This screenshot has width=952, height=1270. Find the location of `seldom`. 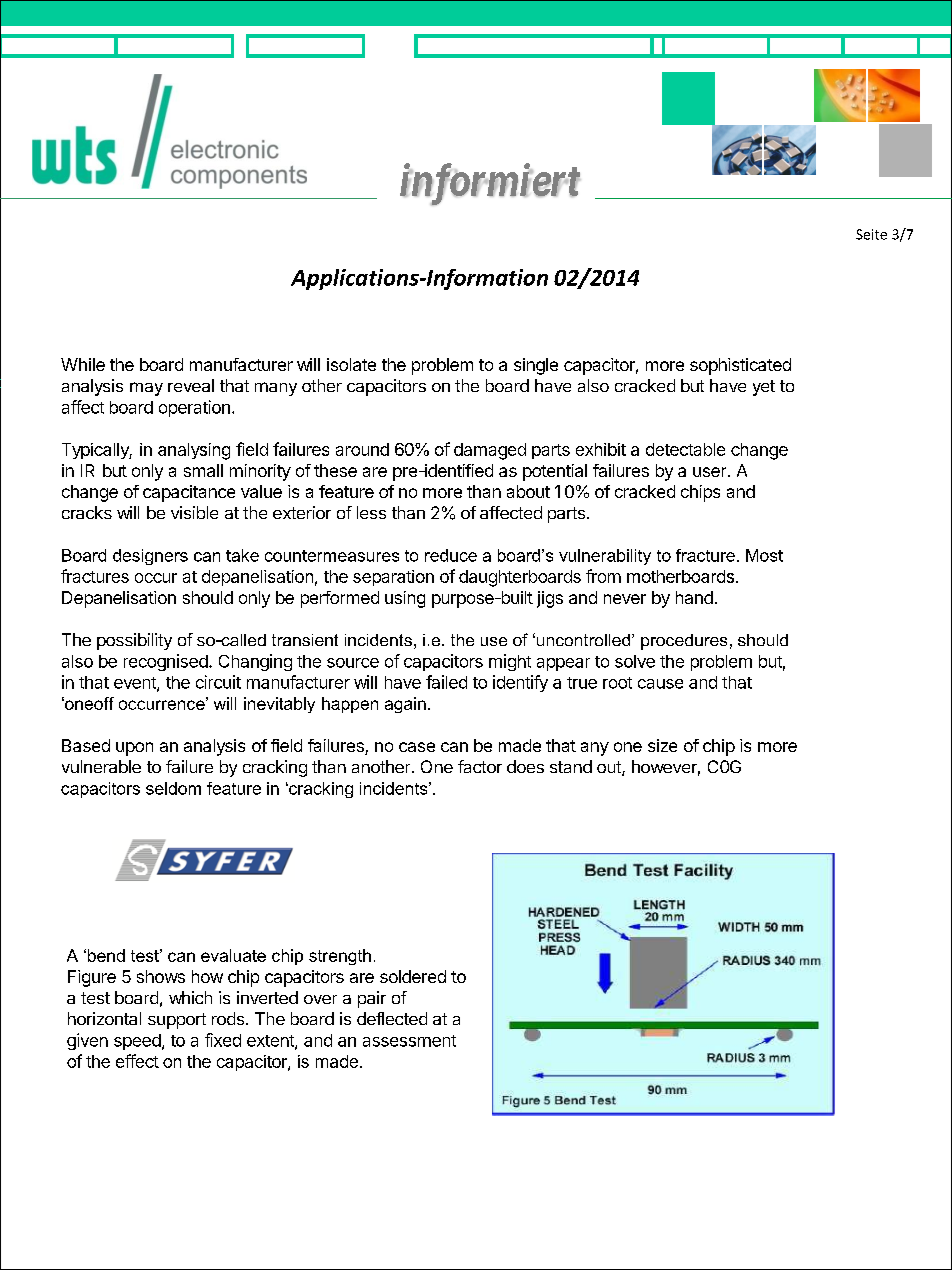

seldom is located at coordinates (173, 788).
